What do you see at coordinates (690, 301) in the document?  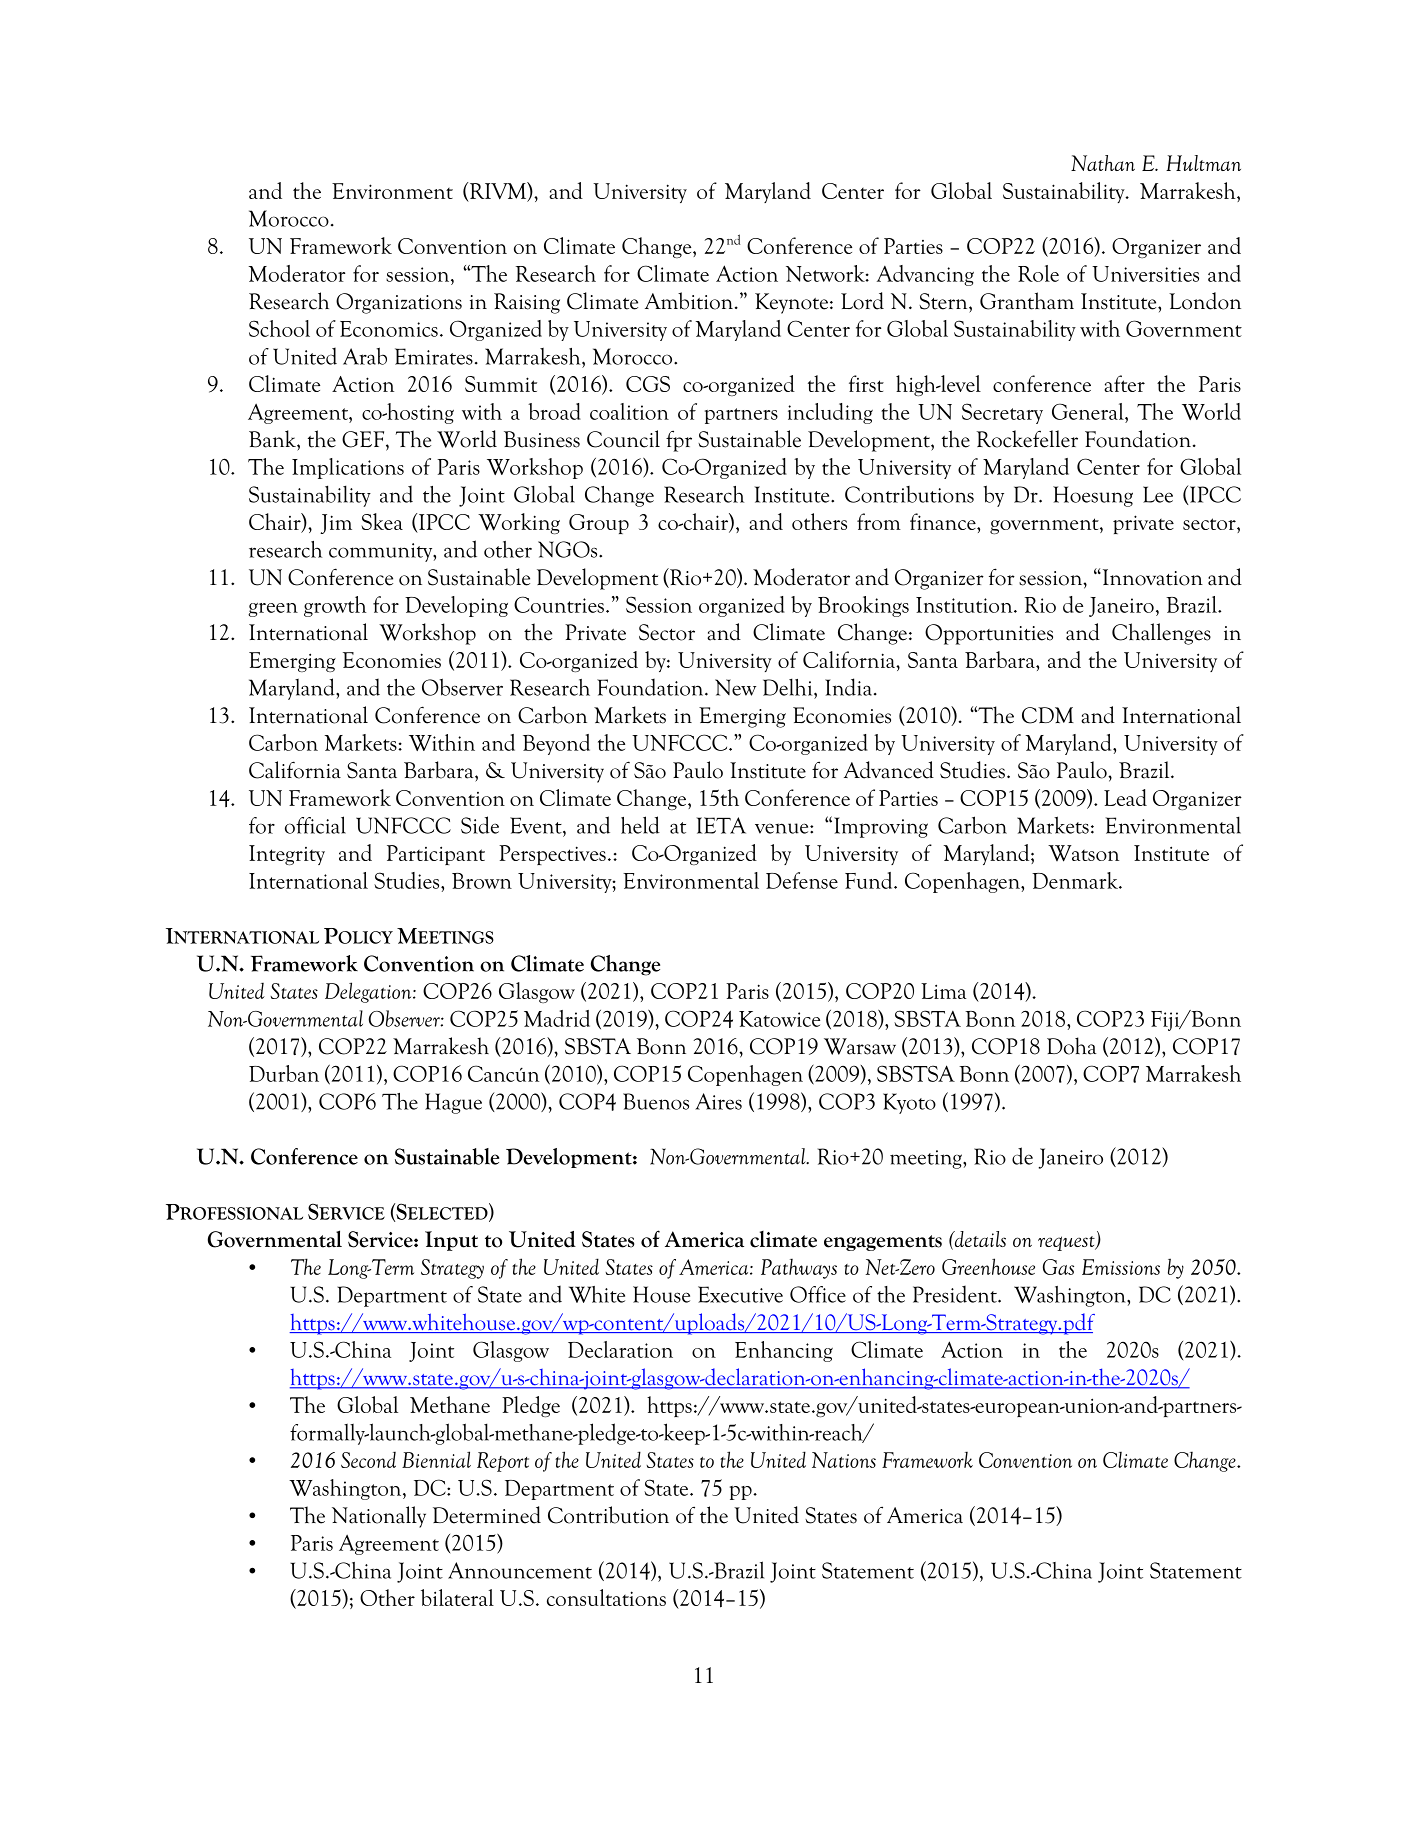 I see `Ambition` at bounding box center [690, 301].
